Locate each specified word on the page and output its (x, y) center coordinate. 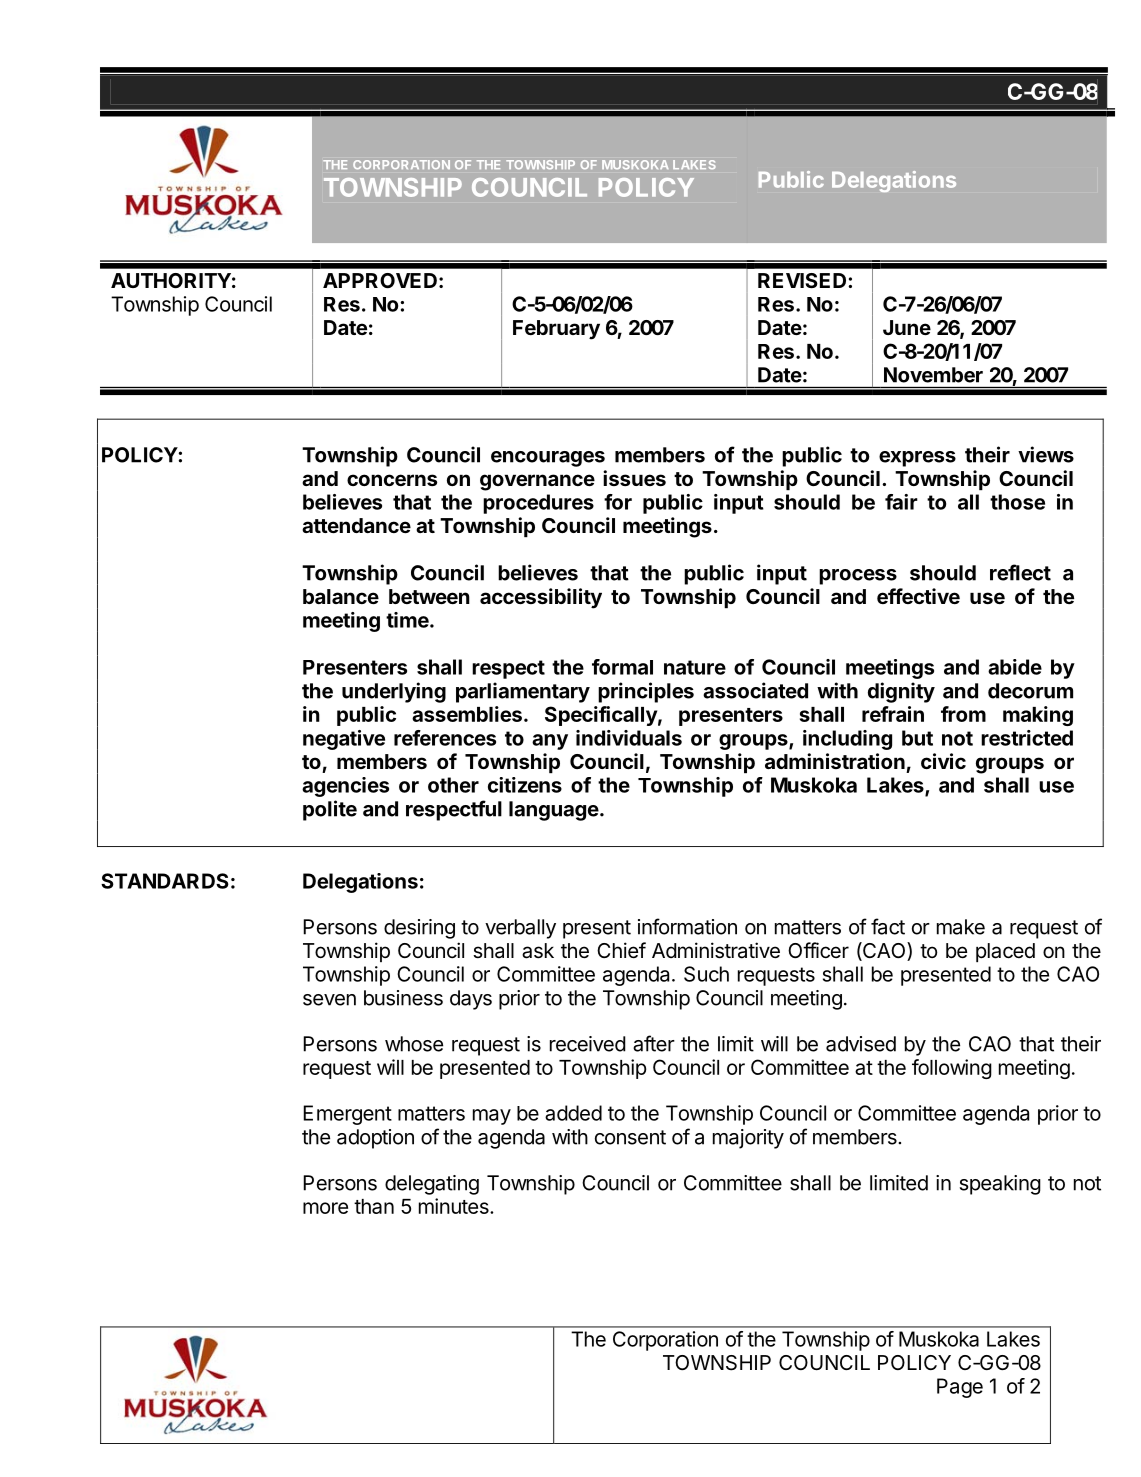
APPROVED (380, 280)
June (907, 327)
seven (329, 1000)
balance (341, 596)
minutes (455, 1206)
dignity (901, 692)
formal (622, 667)
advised (861, 1044)
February (556, 330)
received (588, 1044)
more (325, 1208)
